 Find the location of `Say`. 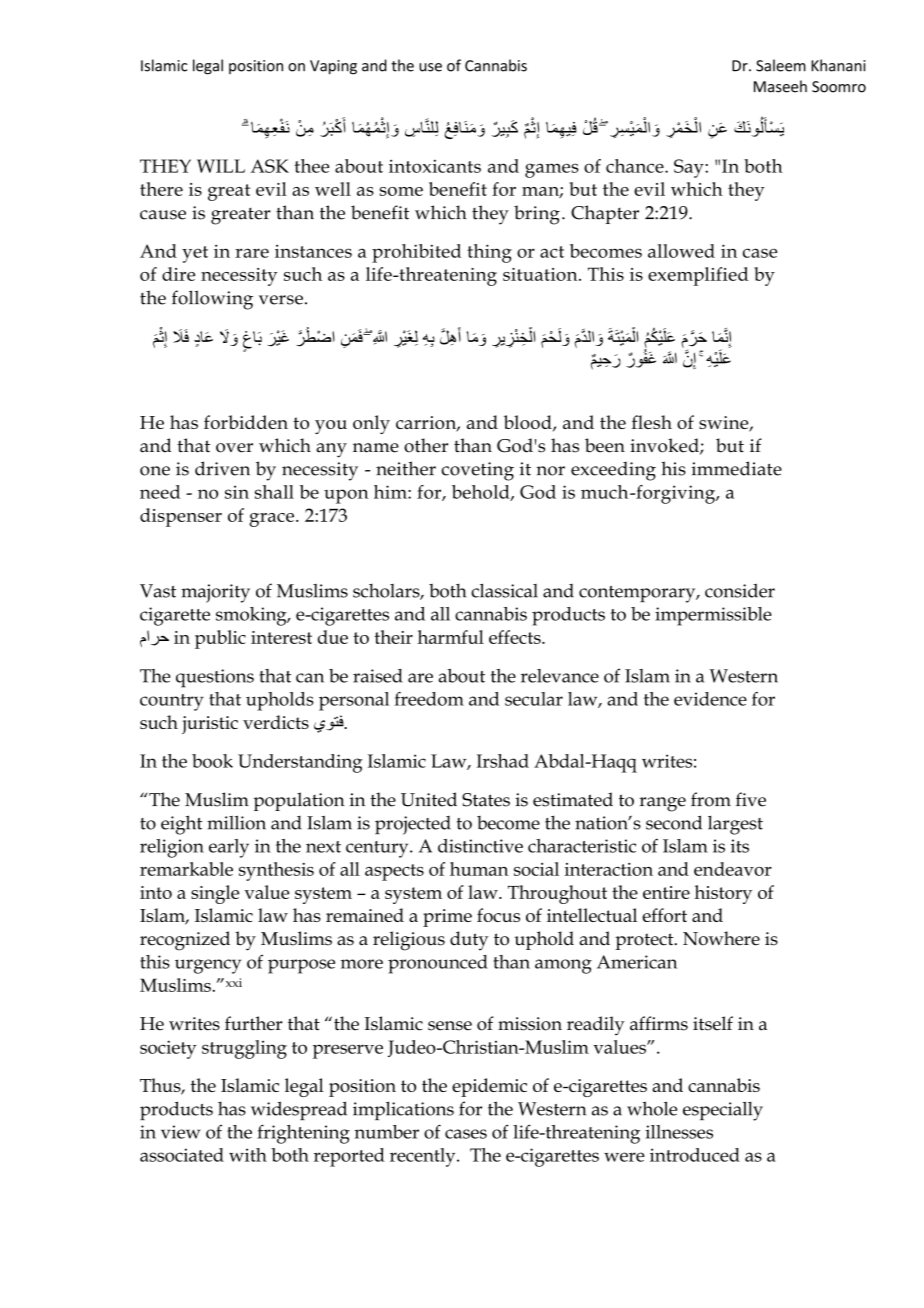

Say is located at coordinates (690, 168).
